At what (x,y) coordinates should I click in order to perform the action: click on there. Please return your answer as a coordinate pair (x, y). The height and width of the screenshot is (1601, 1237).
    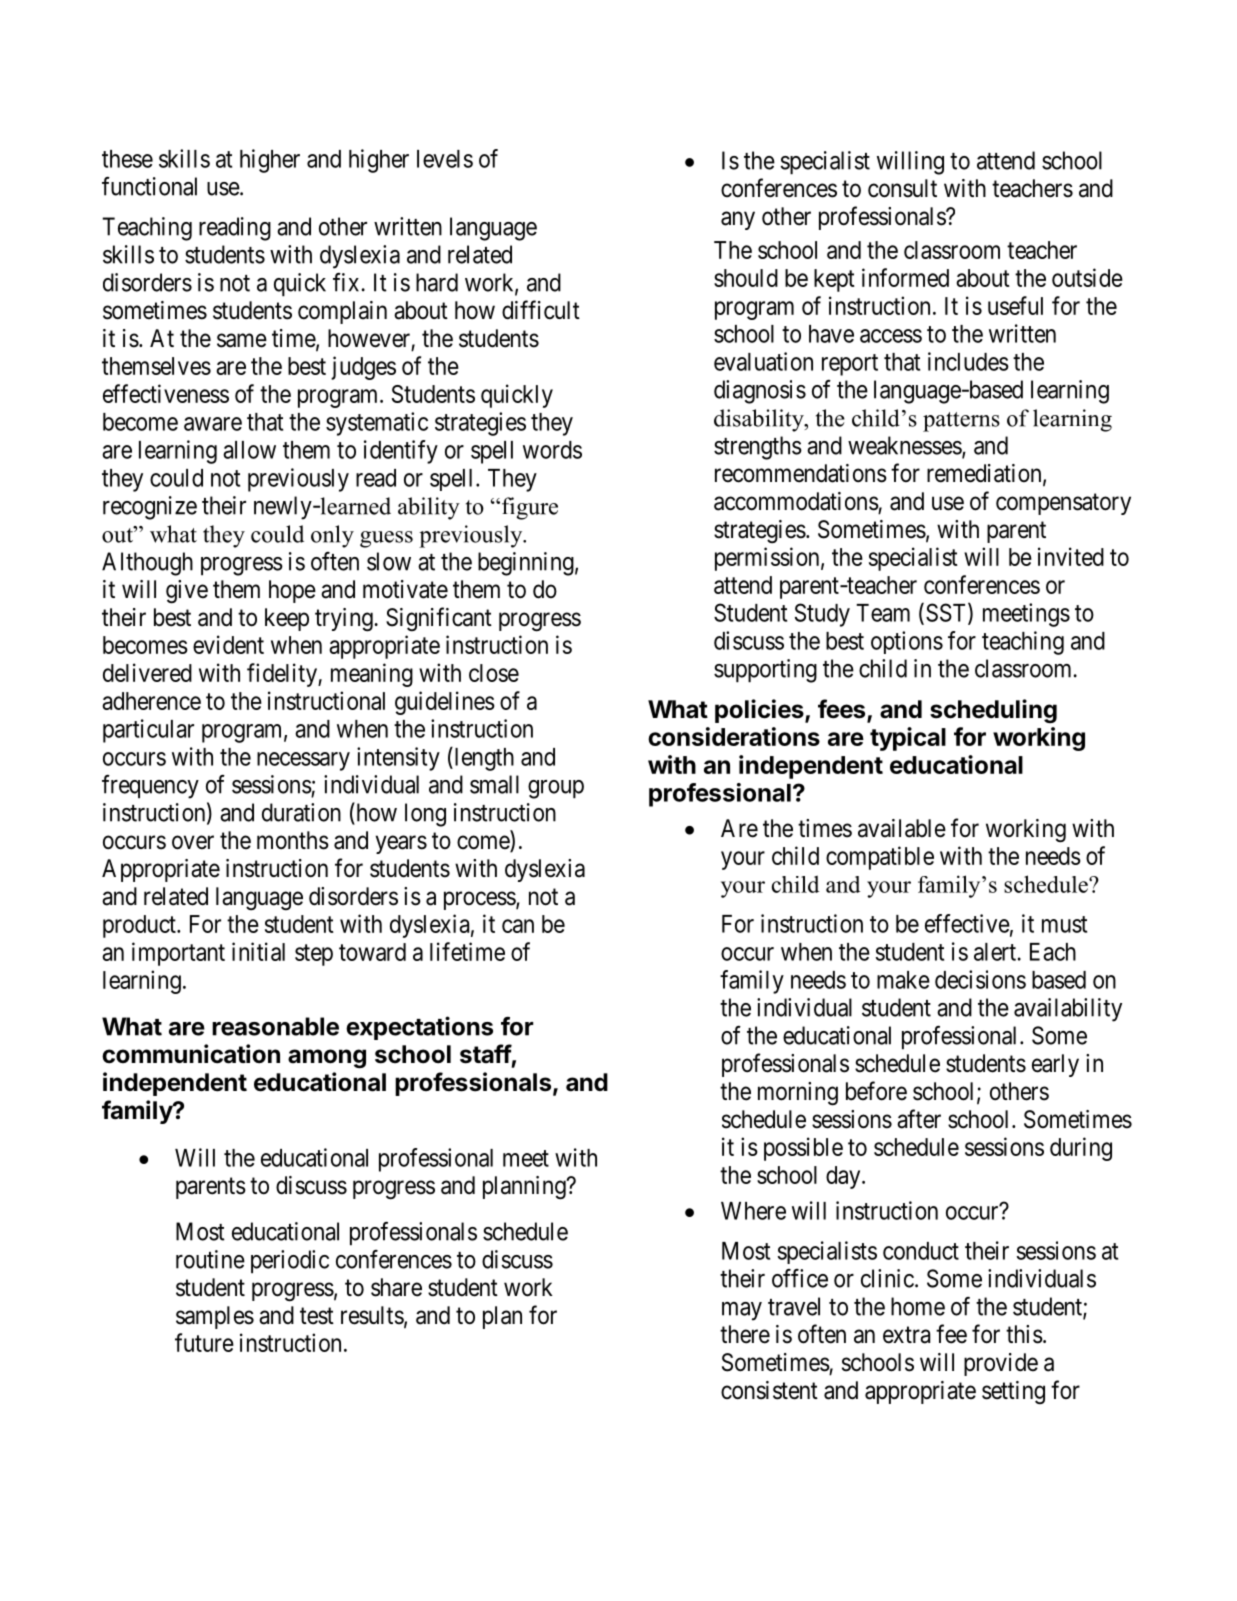
    Looking at the image, I should click on (745, 1334).
